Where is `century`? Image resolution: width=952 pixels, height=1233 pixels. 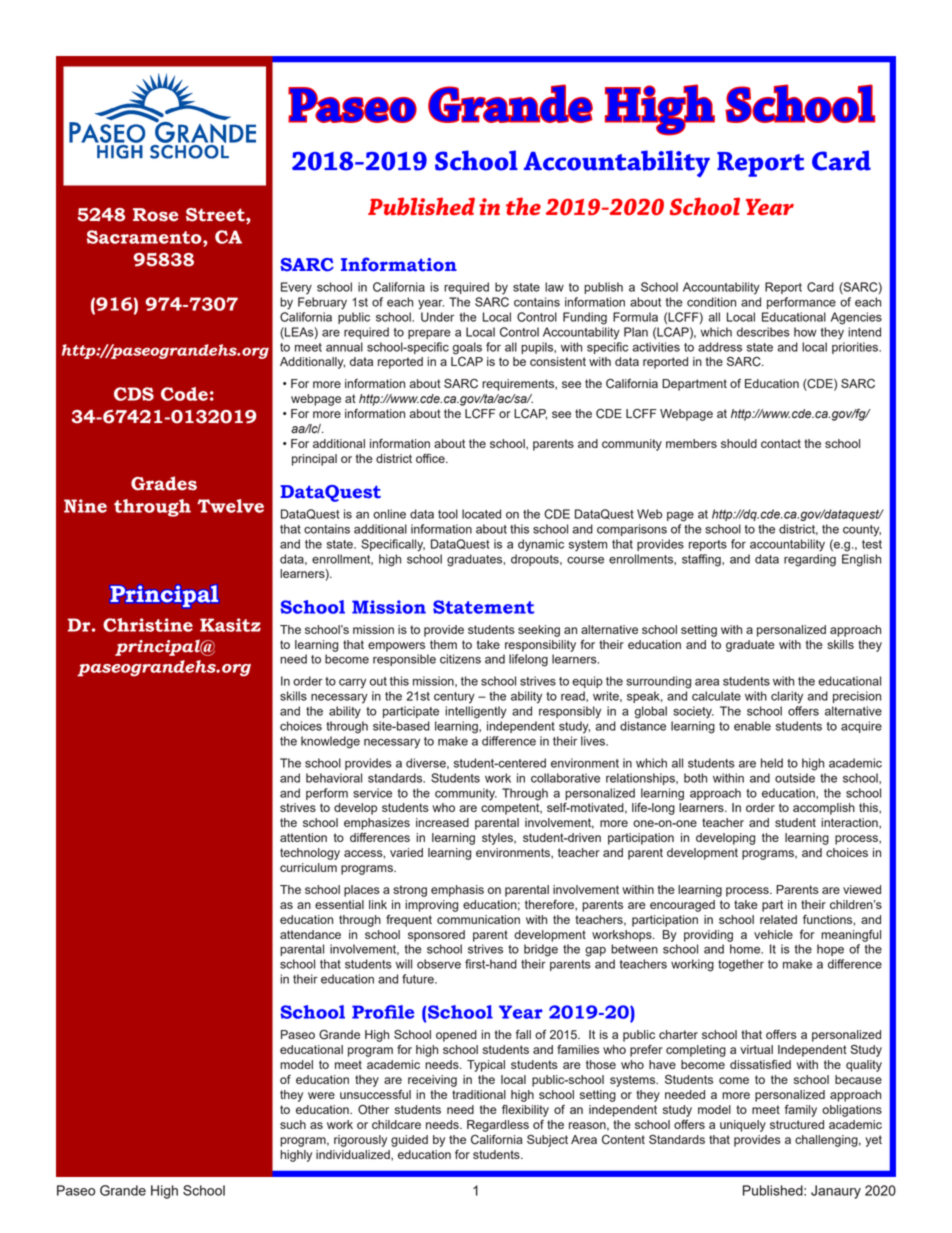 century is located at coordinates (454, 698).
